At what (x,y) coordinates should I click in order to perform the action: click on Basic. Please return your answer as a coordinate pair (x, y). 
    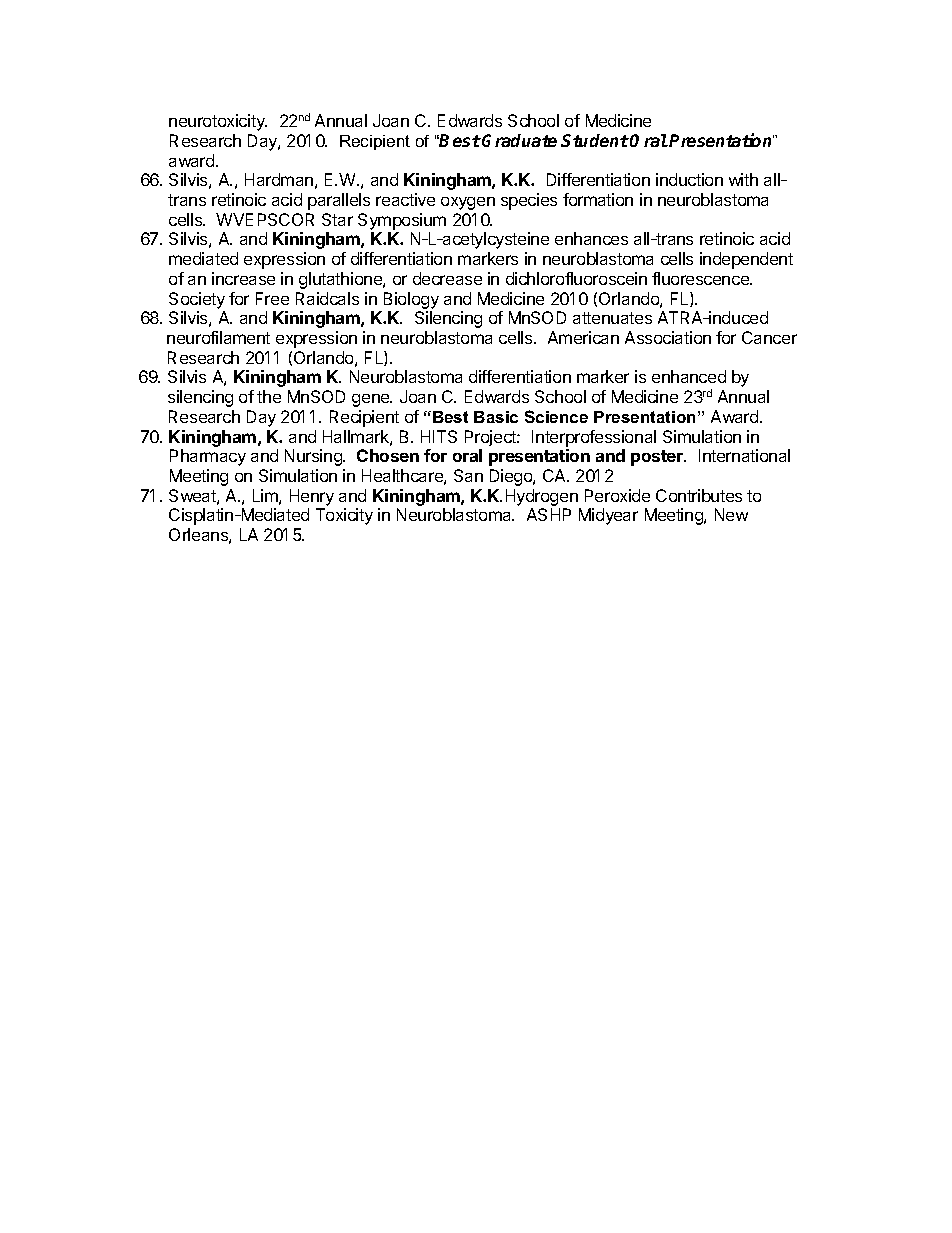
    Looking at the image, I should click on (496, 417).
